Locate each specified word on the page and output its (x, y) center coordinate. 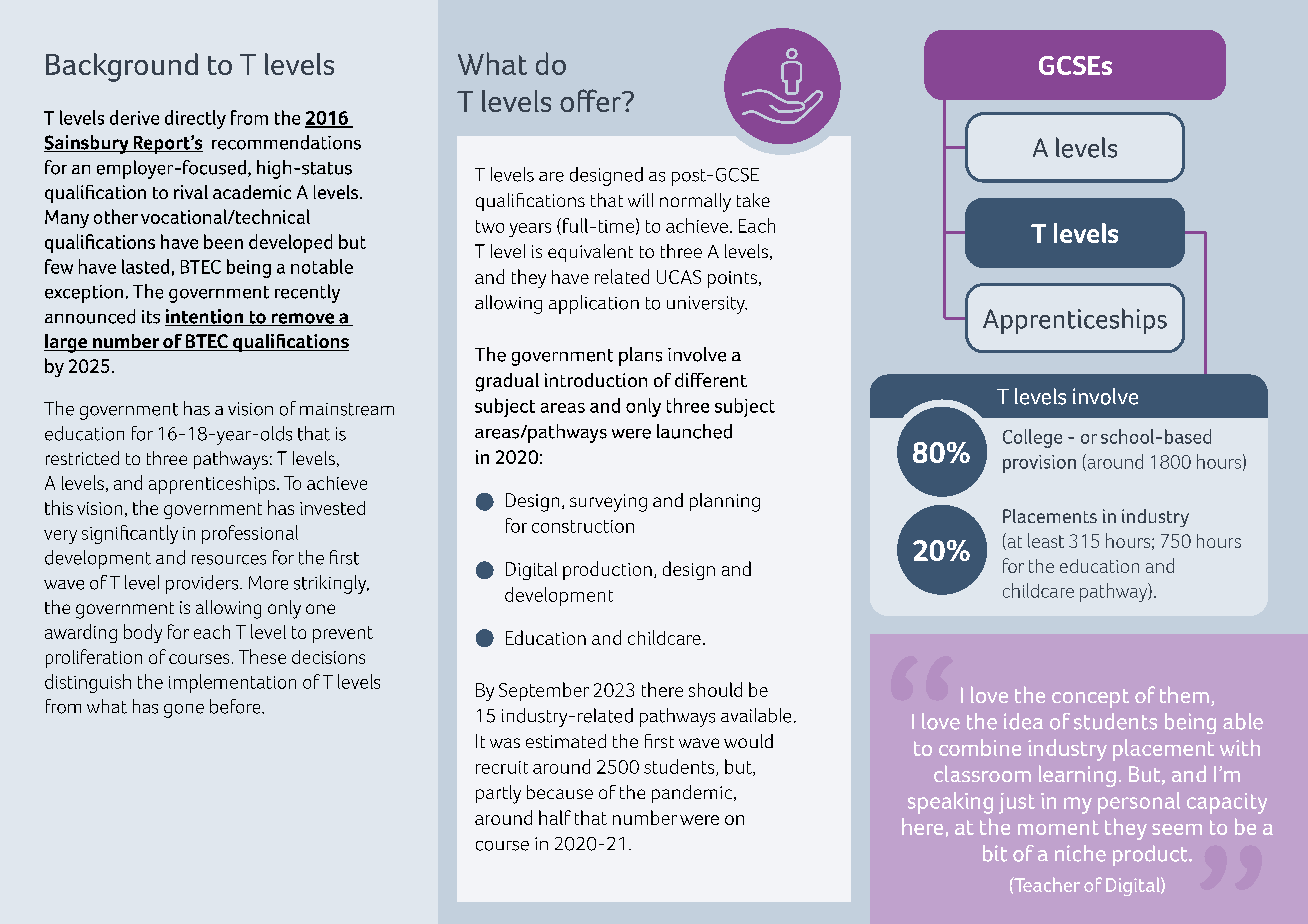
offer (591, 100)
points (732, 279)
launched (694, 431)
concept (1090, 698)
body (143, 633)
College (1032, 438)
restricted (82, 458)
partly (498, 794)
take (753, 200)
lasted (145, 266)
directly (195, 119)
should (715, 689)
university (707, 305)
